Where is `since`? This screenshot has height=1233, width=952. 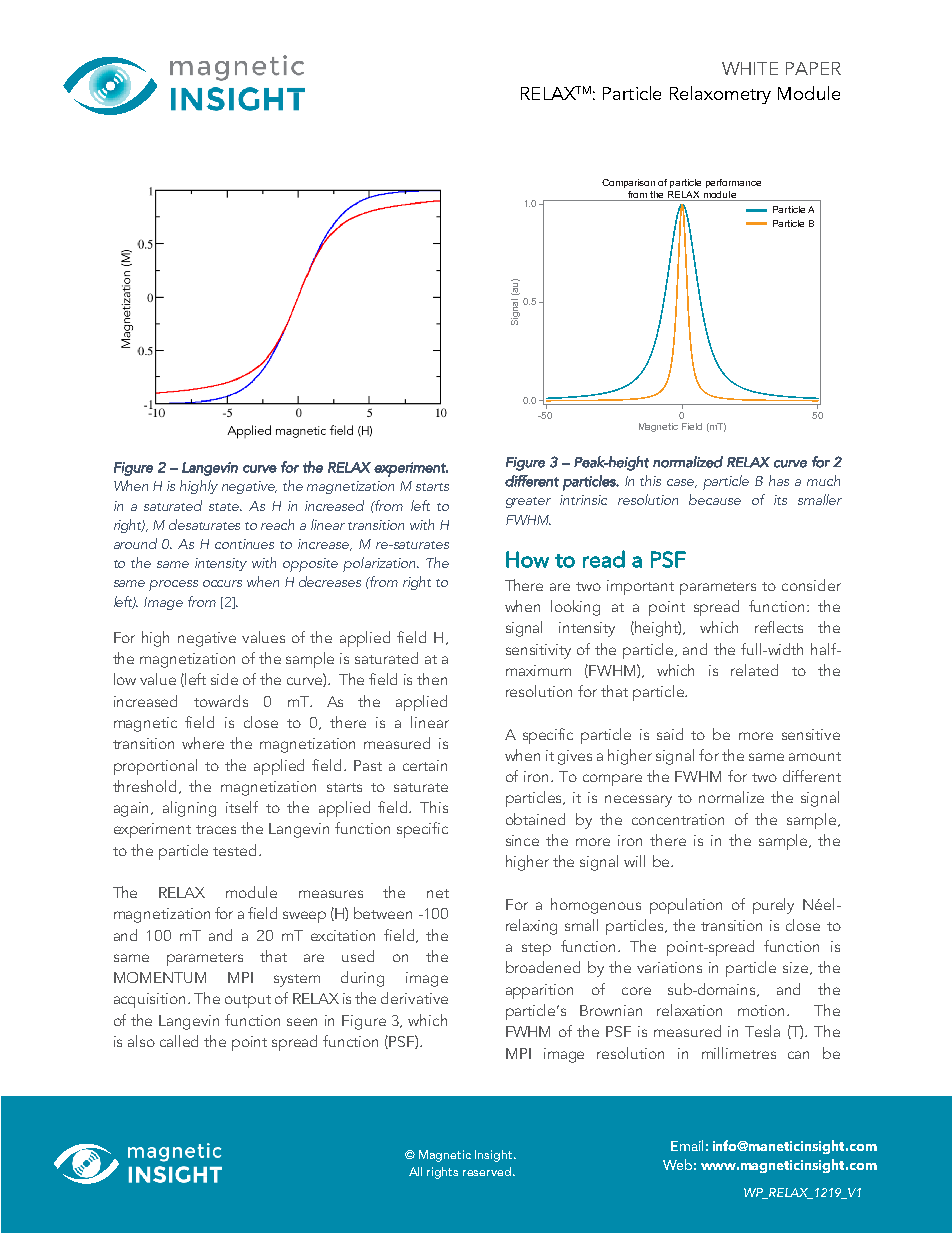
since is located at coordinates (522, 840).
